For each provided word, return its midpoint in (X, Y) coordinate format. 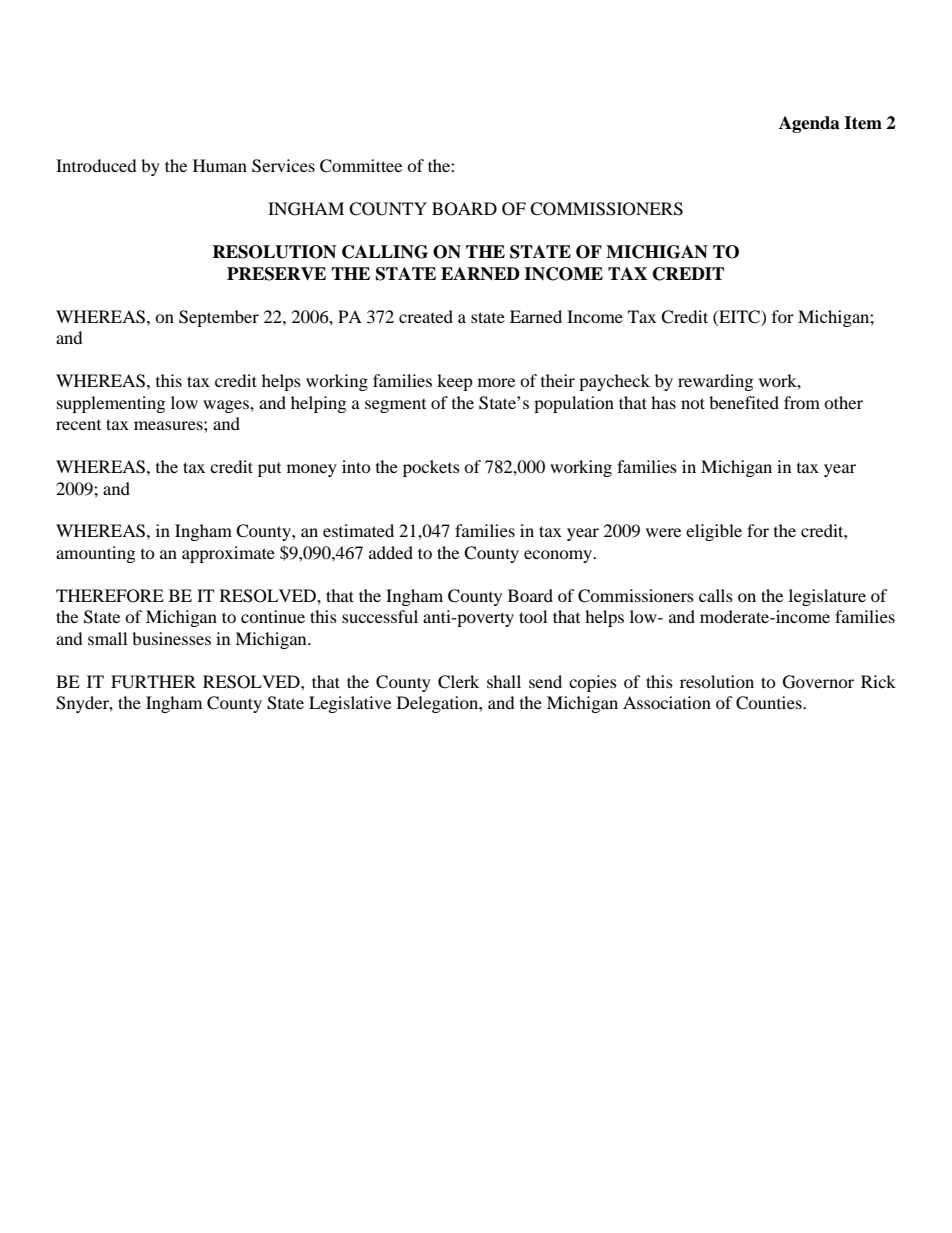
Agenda (809, 124)
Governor (818, 682)
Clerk (458, 682)
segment (395, 406)
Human (220, 165)
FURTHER (153, 682)
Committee (361, 166)
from (802, 402)
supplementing (111, 404)
